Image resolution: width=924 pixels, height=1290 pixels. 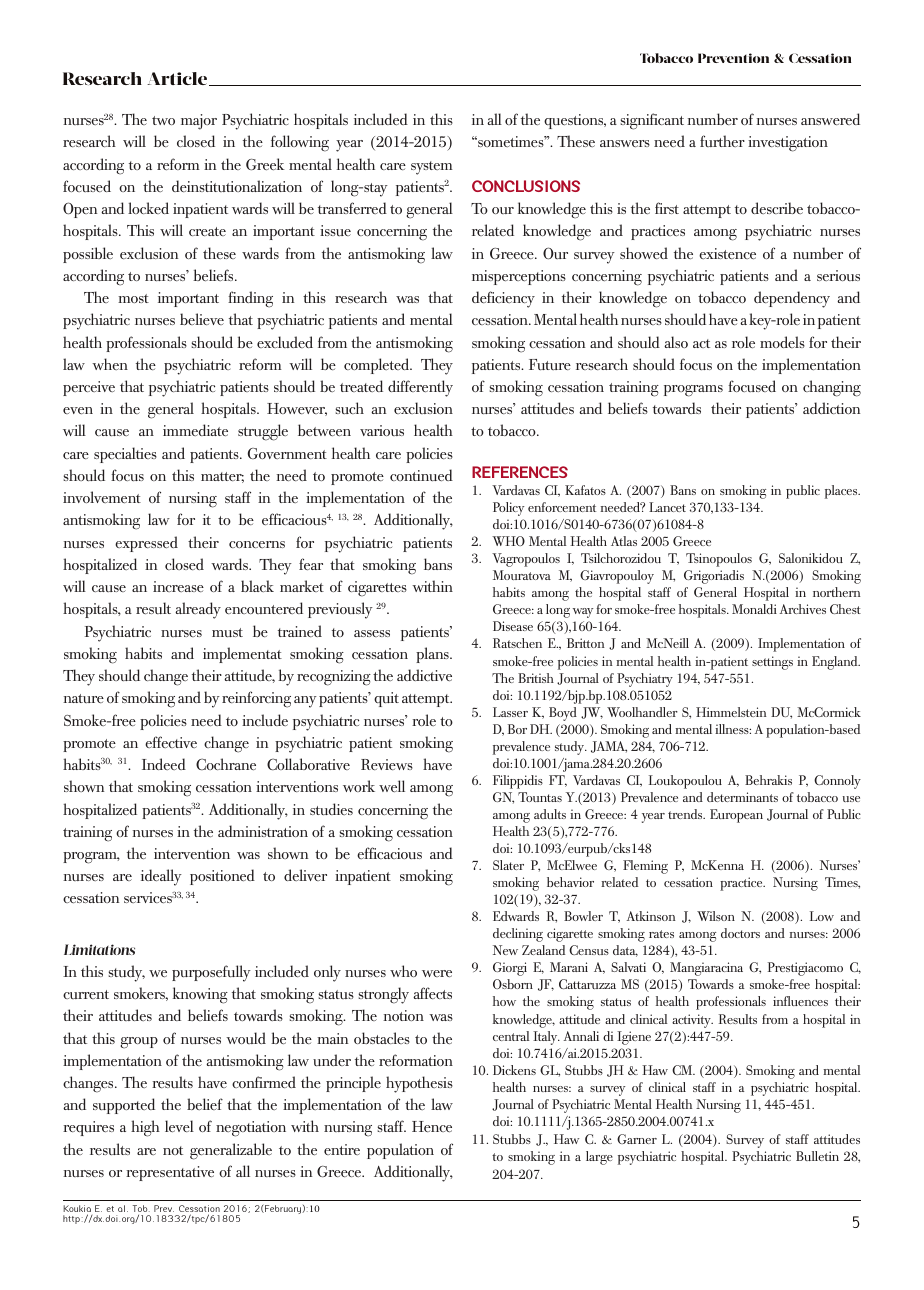 I want to click on further, so click(x=722, y=141).
